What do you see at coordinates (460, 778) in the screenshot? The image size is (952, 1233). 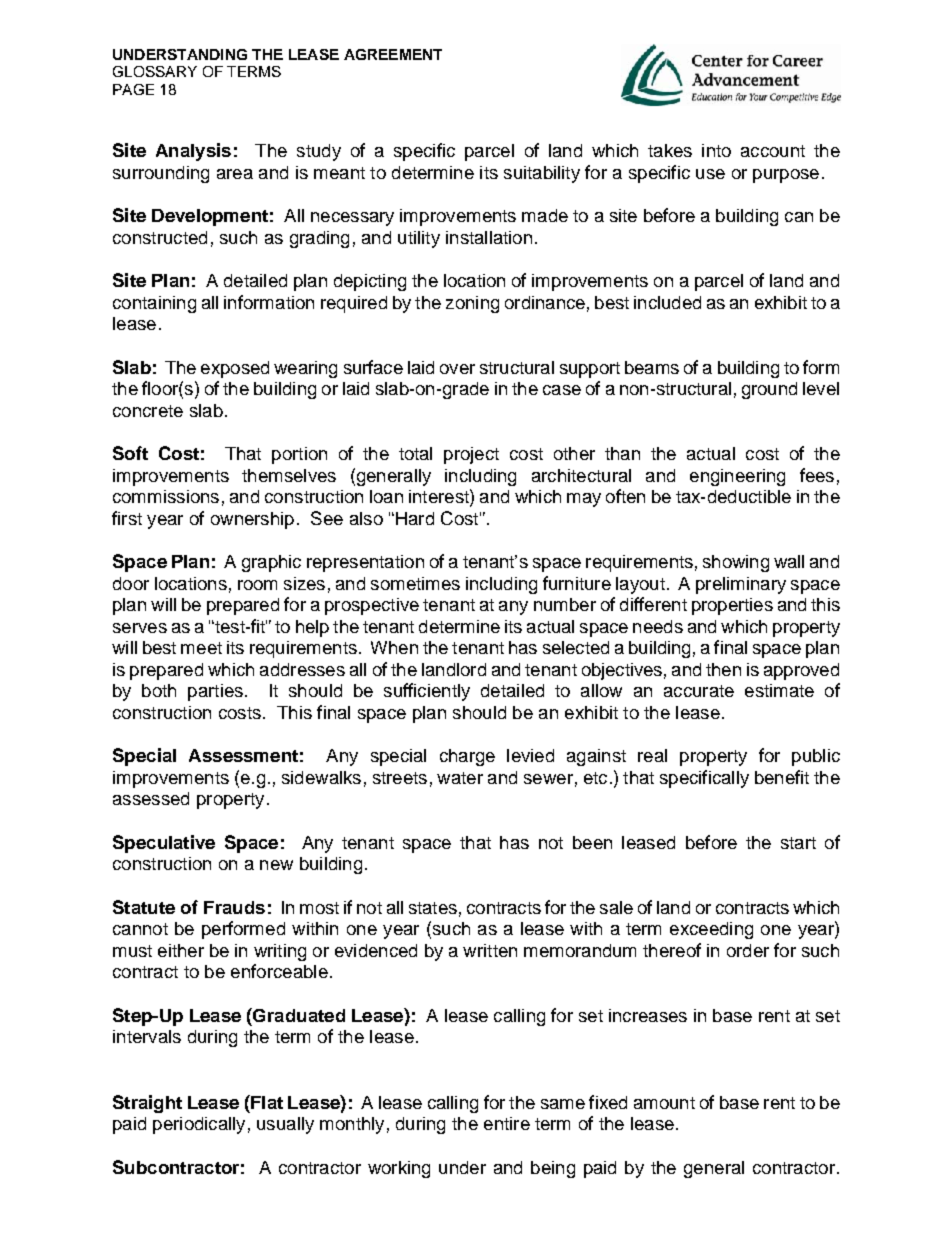 I see `water` at bounding box center [460, 778].
